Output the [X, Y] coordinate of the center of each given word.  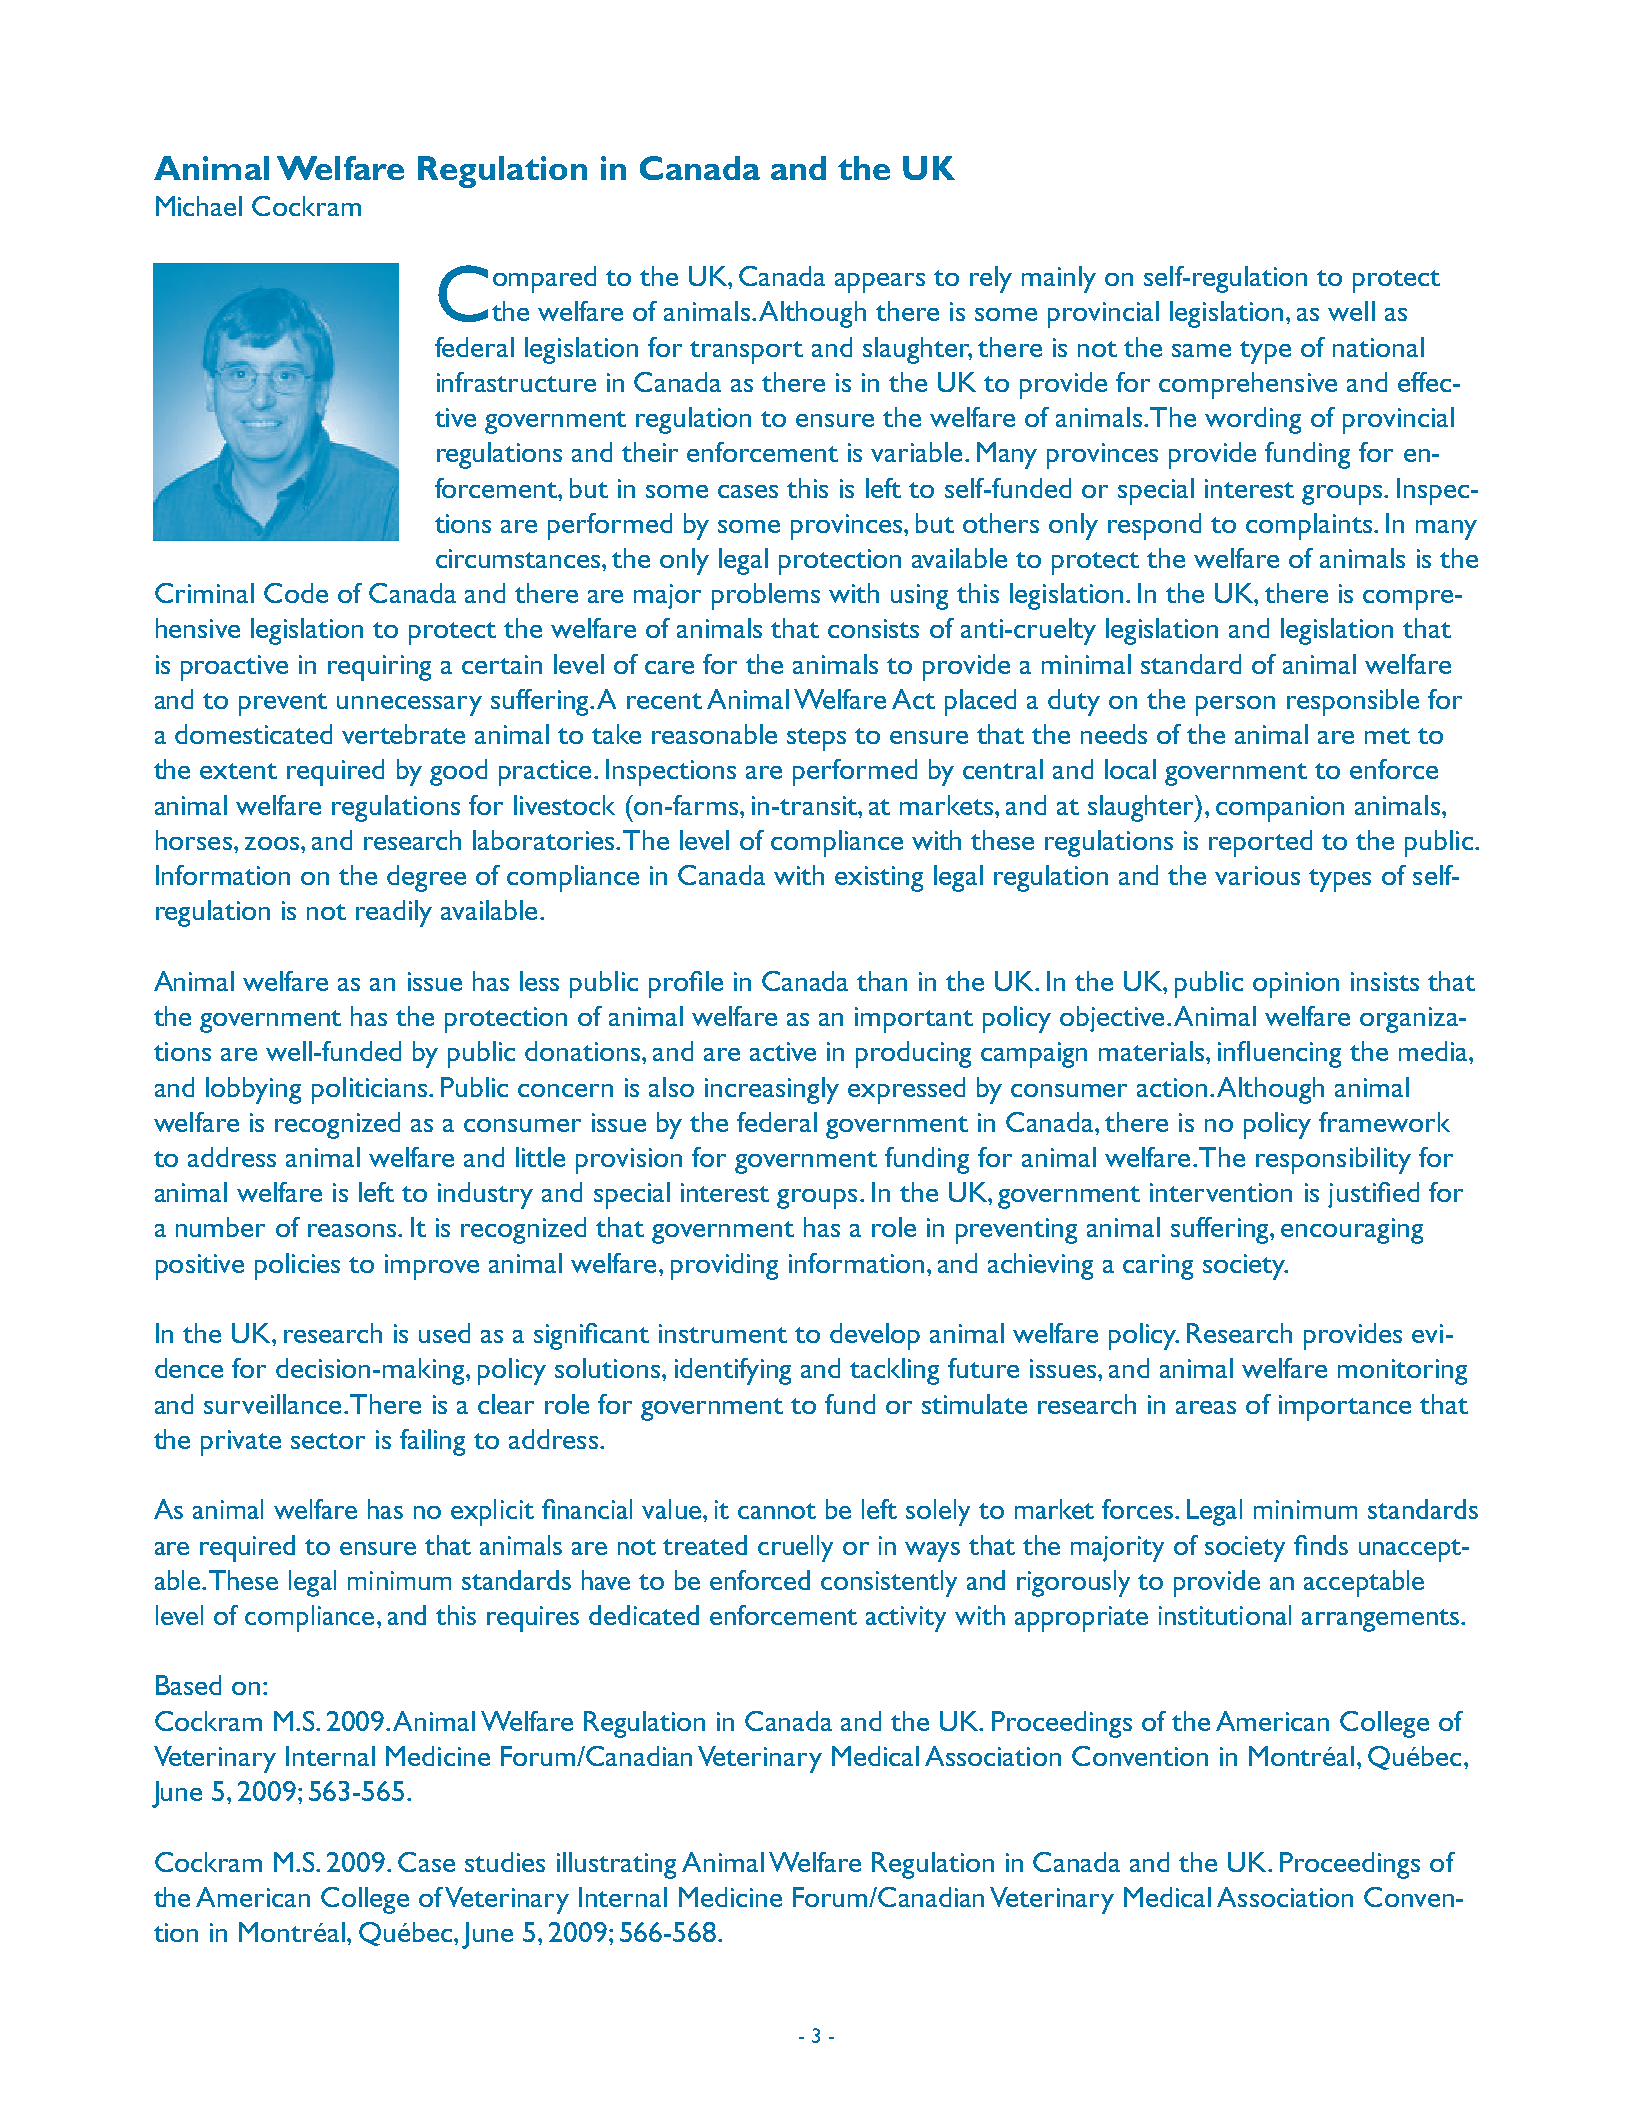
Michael [199, 206]
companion [1280, 809]
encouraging [1352, 1231]
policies [297, 1266]
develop [875, 1336]
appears [880, 283]
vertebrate [403, 734]
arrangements [1380, 1620]
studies [505, 1862]
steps [816, 739]
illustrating [616, 1865]
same [1201, 350]
